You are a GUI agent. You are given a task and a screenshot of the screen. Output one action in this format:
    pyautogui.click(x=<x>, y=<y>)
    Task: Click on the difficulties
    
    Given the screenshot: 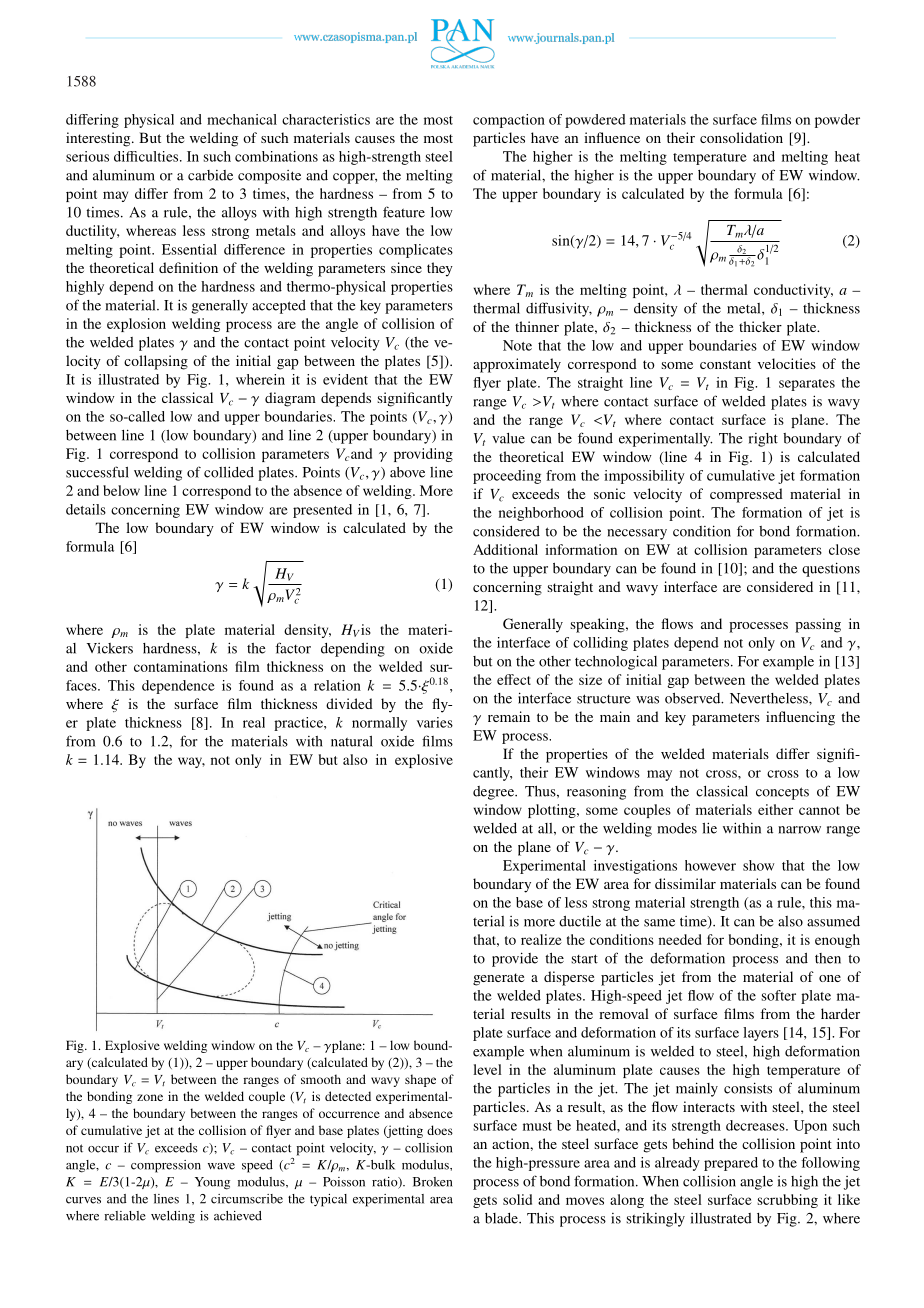 What is the action you would take?
    pyautogui.click(x=147, y=156)
